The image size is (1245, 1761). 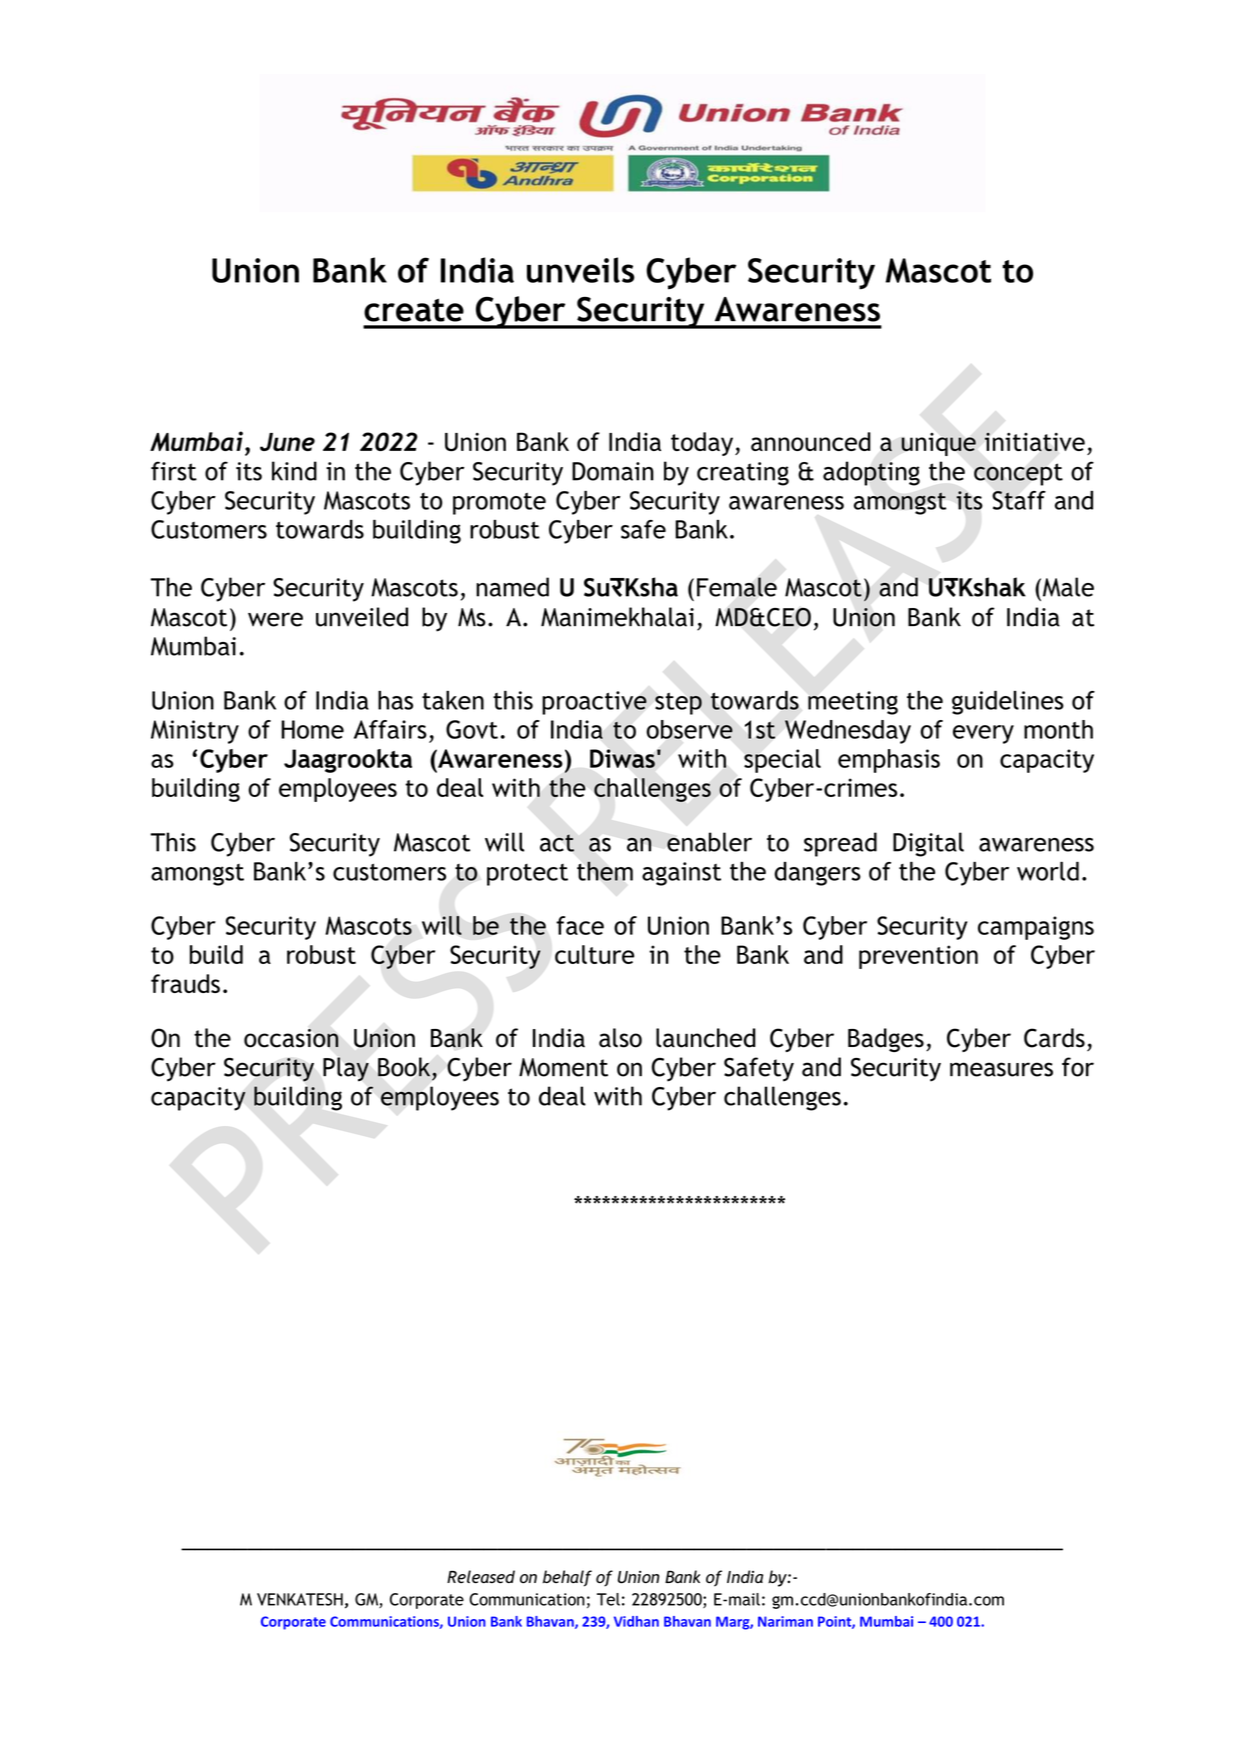 What do you see at coordinates (938, 444) in the document?
I see `unique` at bounding box center [938, 444].
